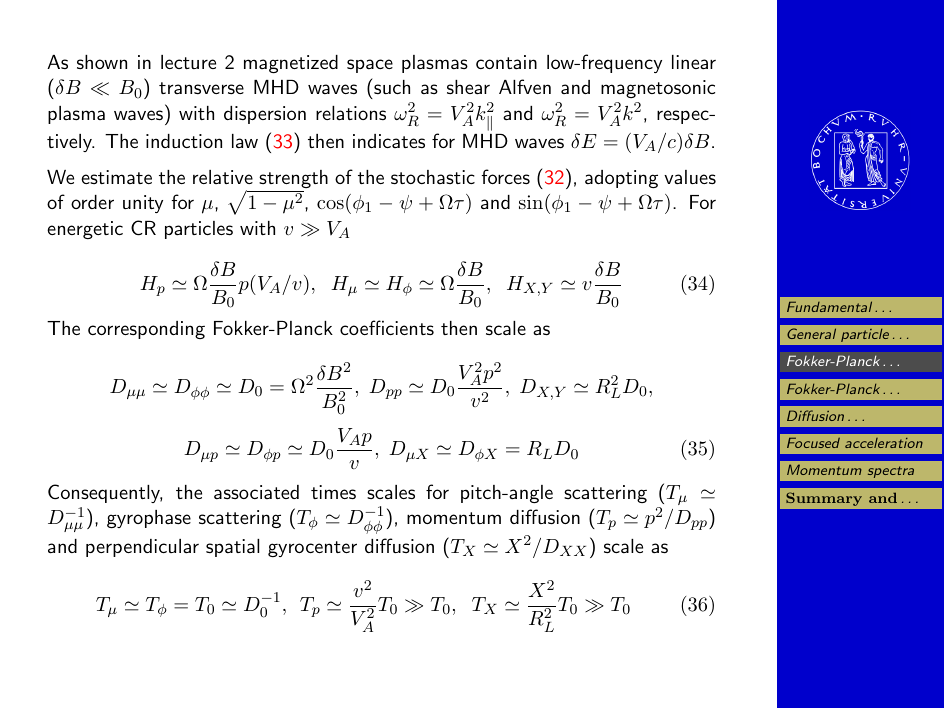  What do you see at coordinates (201, 88) in the screenshot?
I see `transverse` at bounding box center [201, 88].
